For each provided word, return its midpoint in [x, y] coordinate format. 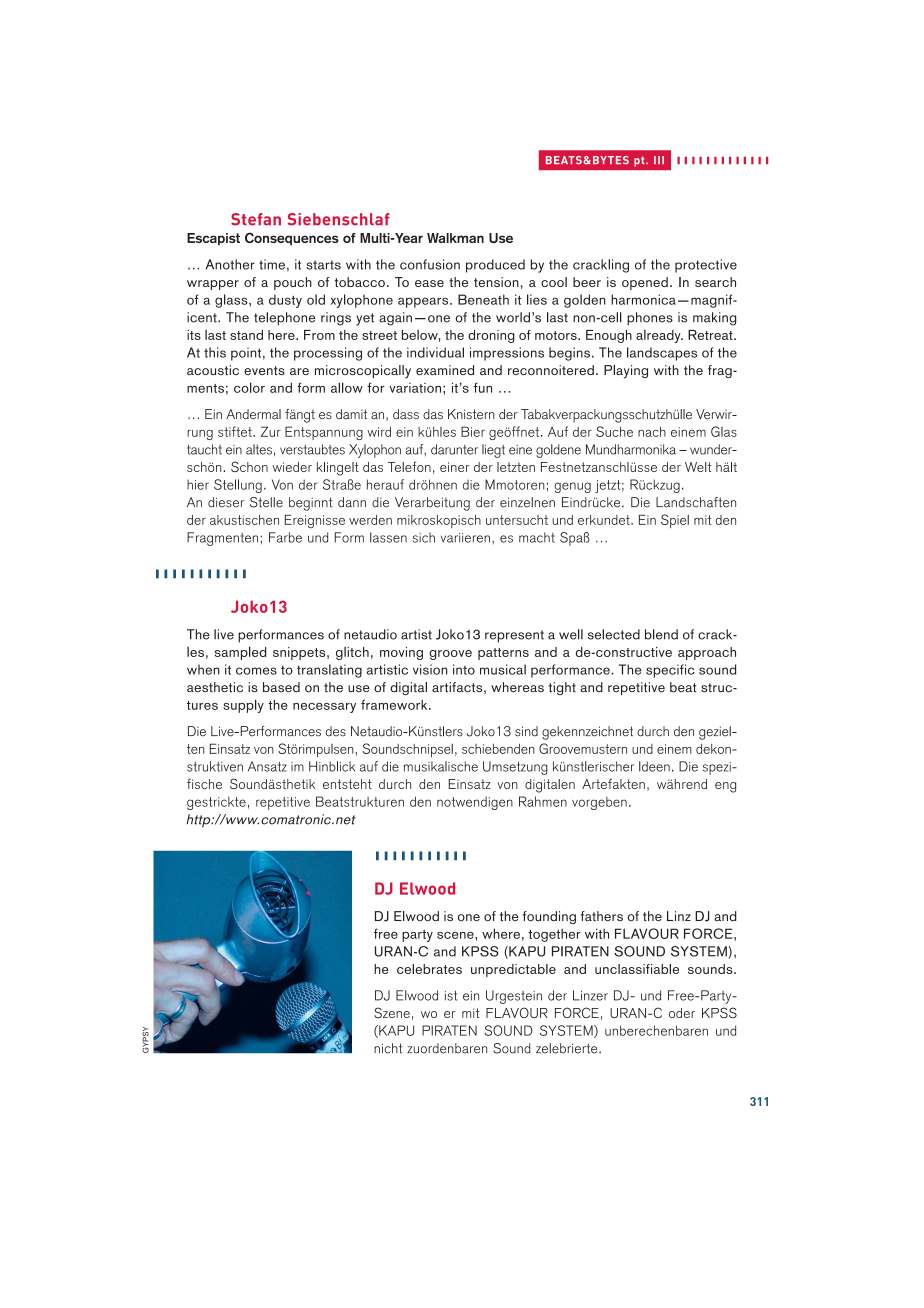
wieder [292, 467]
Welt [698, 467]
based [281, 687]
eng [725, 787]
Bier [473, 431]
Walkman [455, 238]
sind [526, 731]
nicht [388, 1048]
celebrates [429, 969]
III [659, 160]
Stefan [256, 219]
